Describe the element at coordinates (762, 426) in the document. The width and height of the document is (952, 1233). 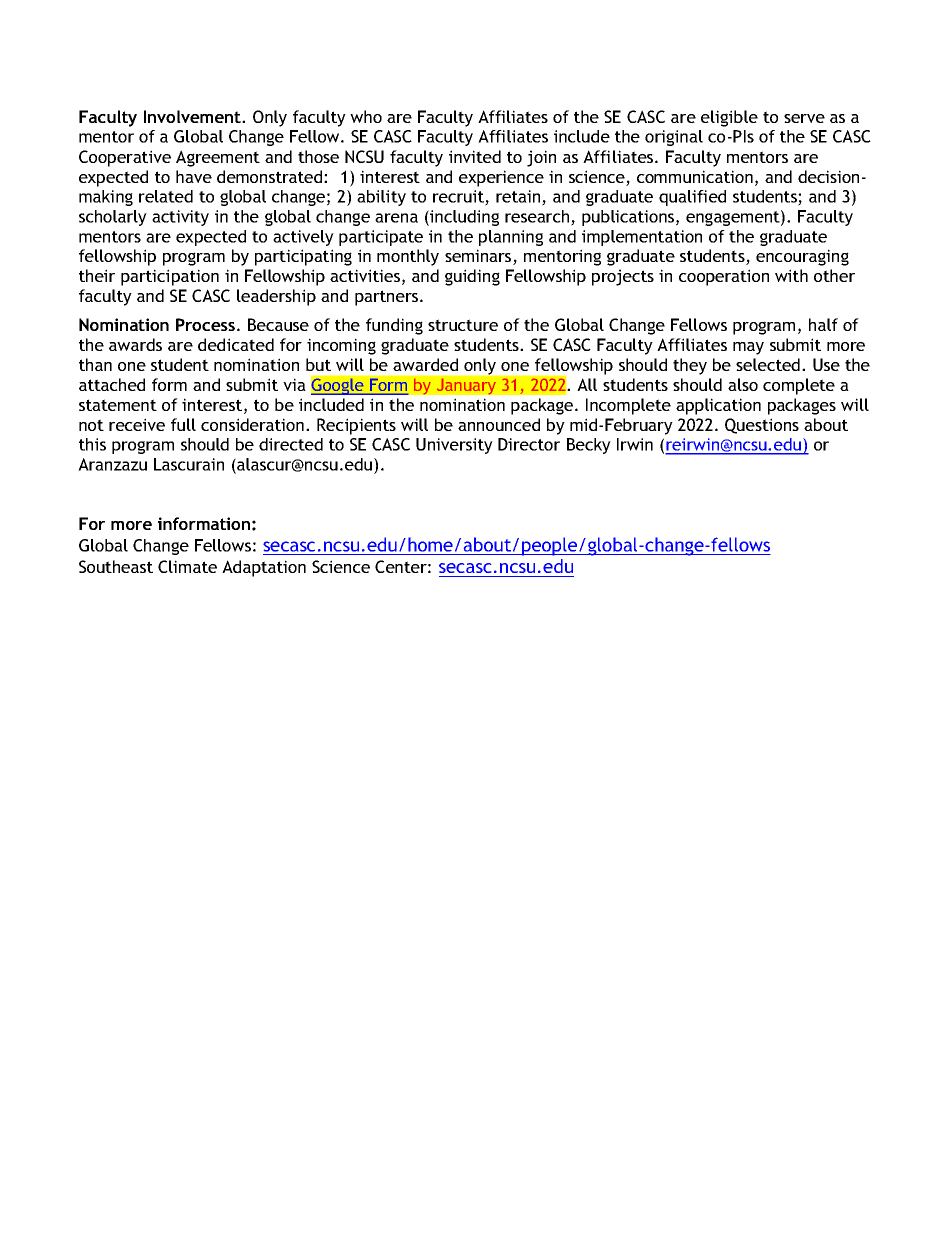
I see `Questions` at that location.
